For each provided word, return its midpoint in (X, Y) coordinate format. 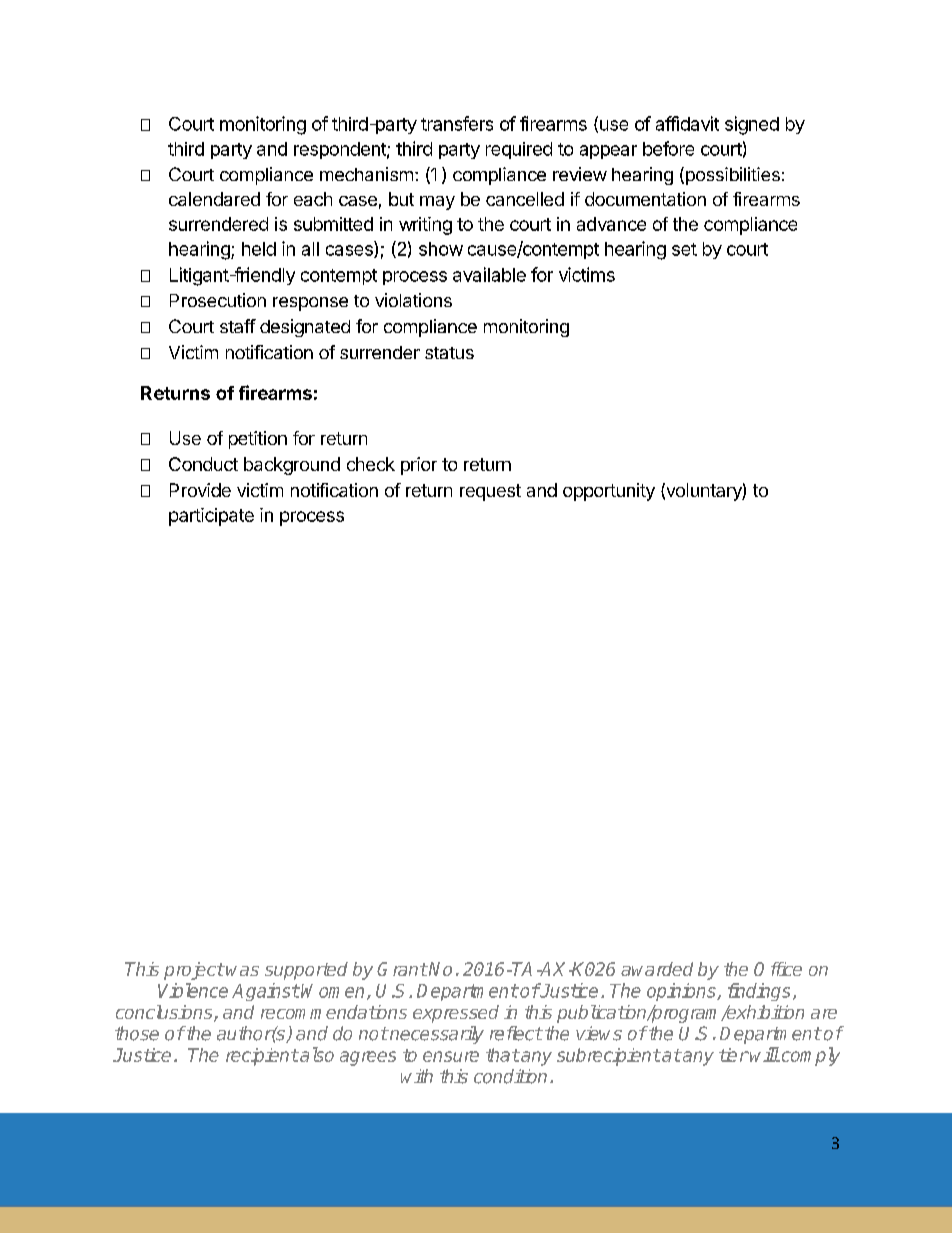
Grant (402, 969)
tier (733, 1055)
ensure (451, 1056)
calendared (214, 199)
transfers (457, 123)
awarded (657, 969)
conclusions (165, 1013)
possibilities (731, 176)
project (194, 971)
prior (419, 466)
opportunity (609, 492)
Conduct (203, 464)
